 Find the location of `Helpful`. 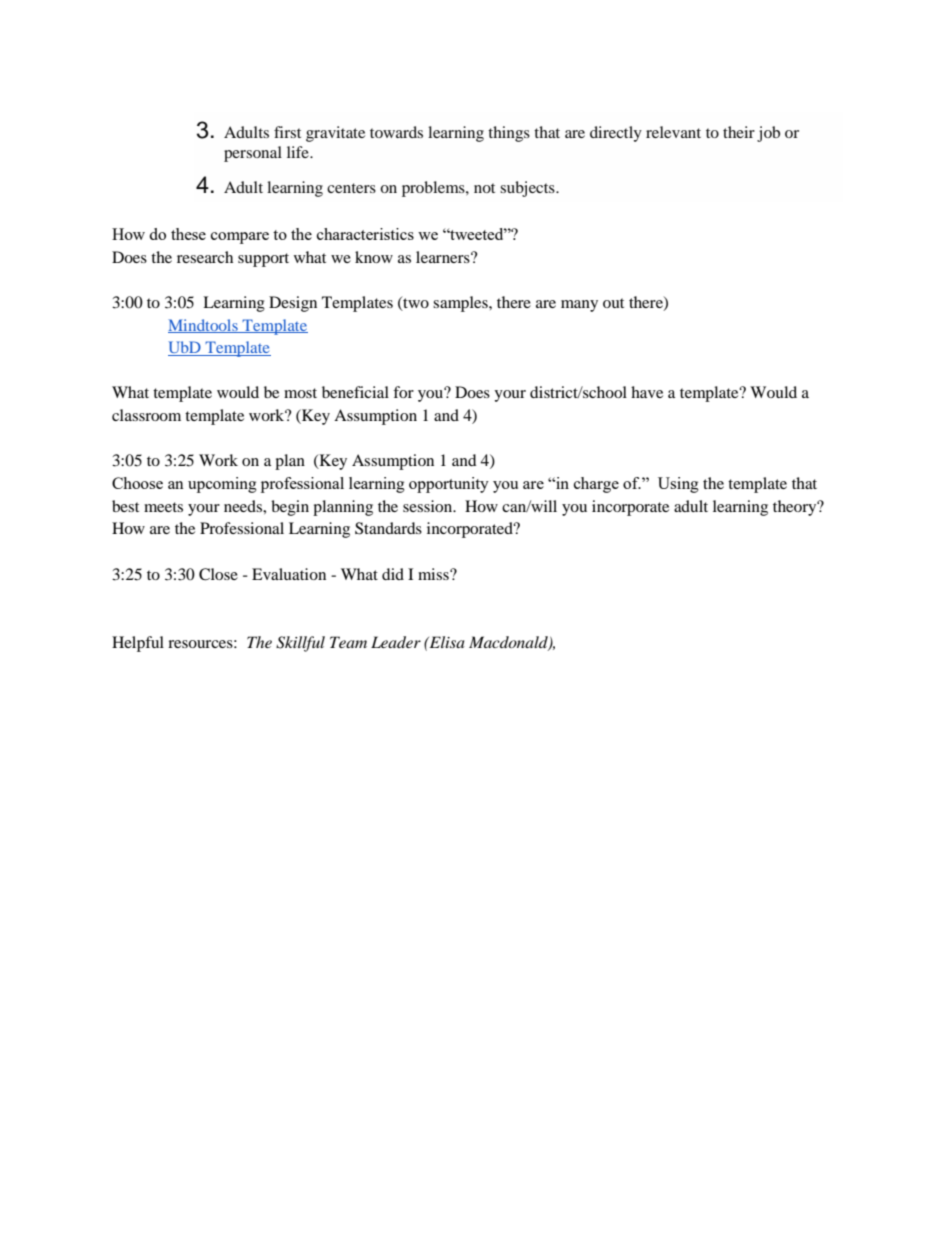

Helpful is located at coordinates (138, 644).
